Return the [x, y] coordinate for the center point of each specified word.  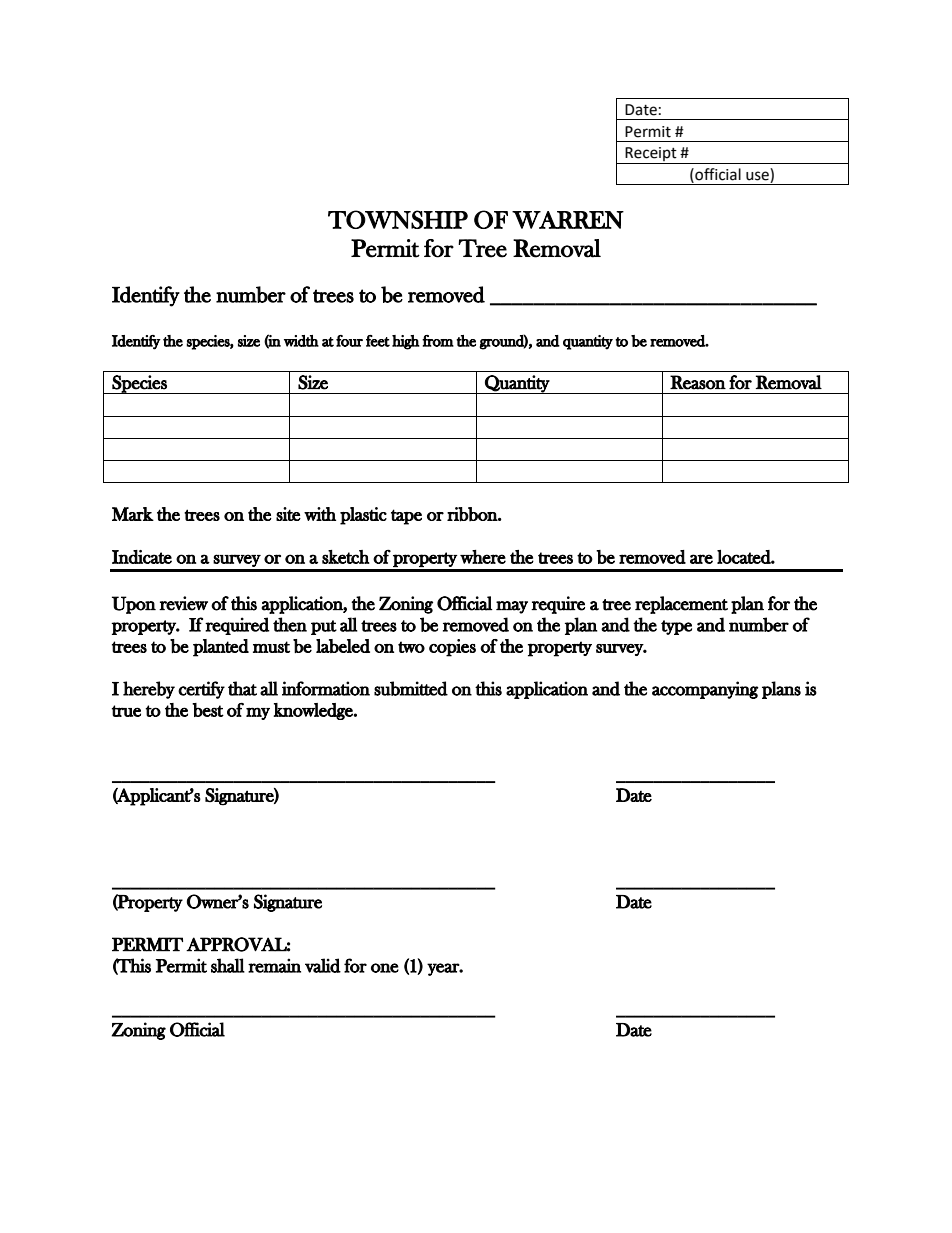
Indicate [142, 557]
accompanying [705, 690]
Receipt [651, 155]
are [701, 559]
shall [228, 965]
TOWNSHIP [398, 219]
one [385, 968]
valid [323, 965]
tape [406, 517]
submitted [411, 688]
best [208, 710]
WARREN [568, 220]
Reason [698, 382]
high [406, 342]
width [301, 341]
